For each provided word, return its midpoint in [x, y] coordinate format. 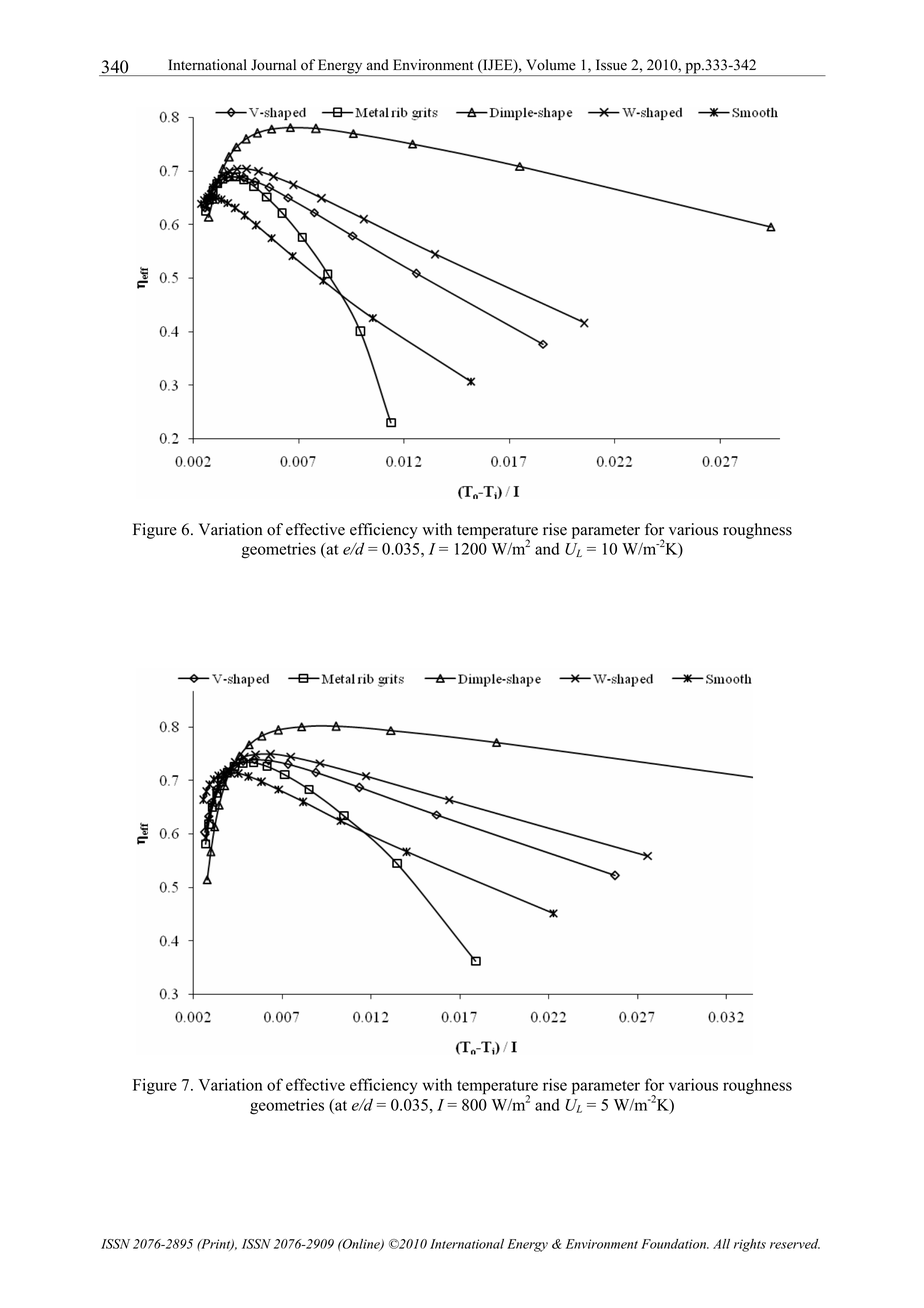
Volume [551, 65]
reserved [795, 1244]
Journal [273, 65]
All [721, 1244]
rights [750, 1245]
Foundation [675, 1244]
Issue [611, 65]
